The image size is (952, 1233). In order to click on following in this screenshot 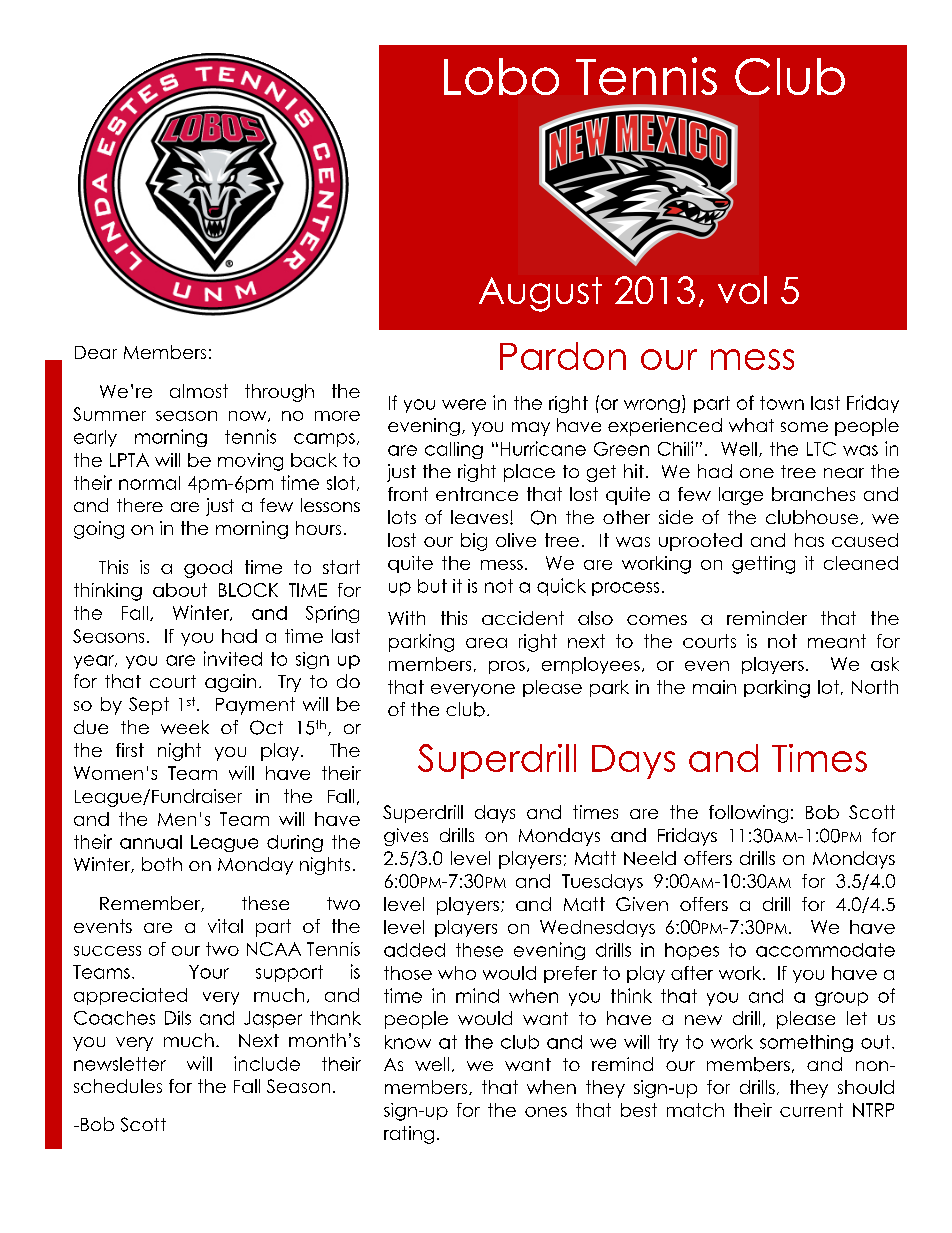, I will do `click(748, 814)`.
